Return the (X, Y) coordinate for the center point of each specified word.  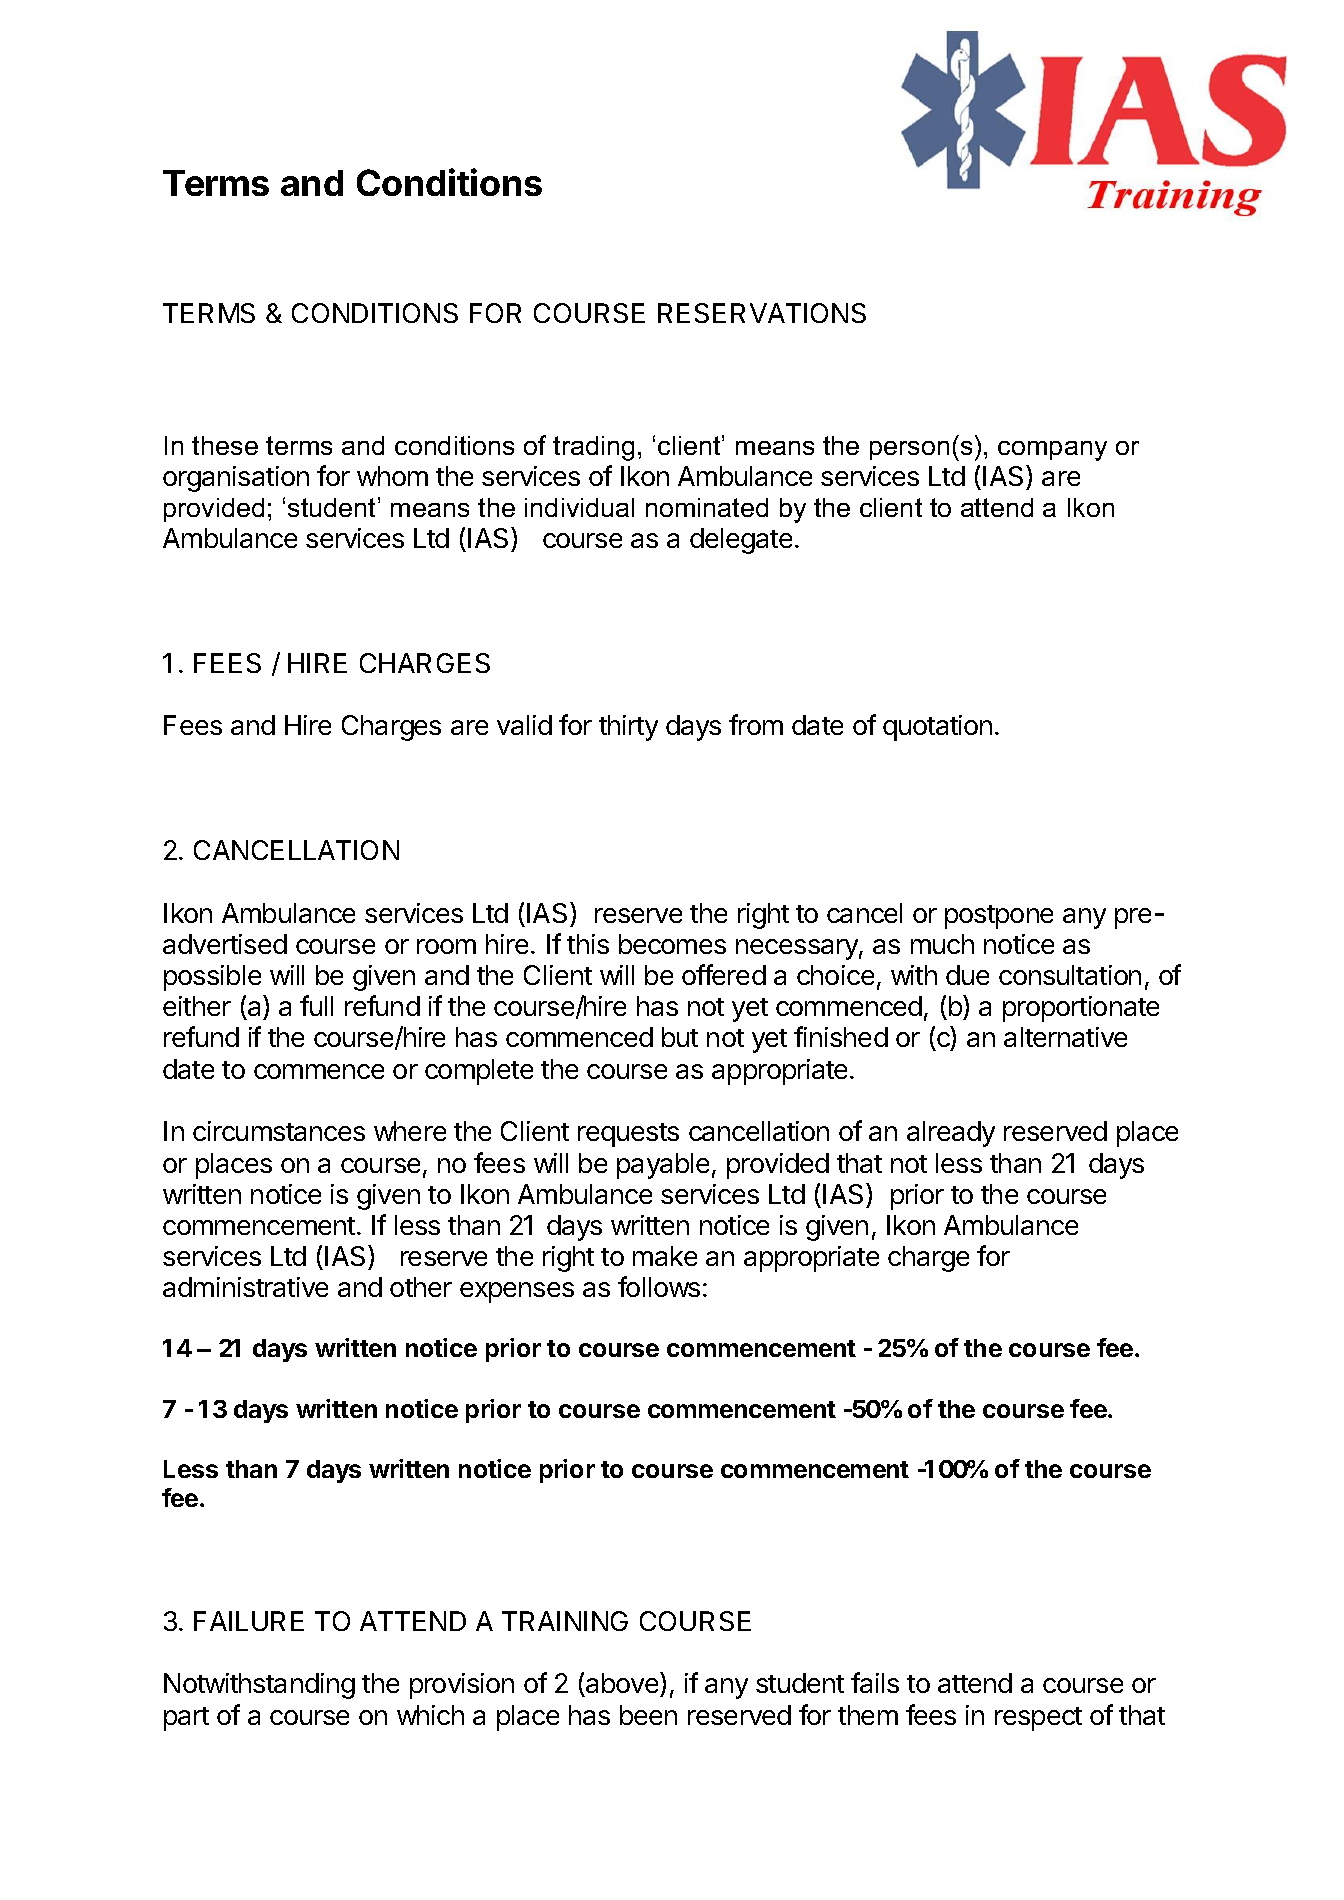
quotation (937, 728)
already (951, 1134)
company (1052, 451)
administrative (245, 1287)
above (622, 1684)
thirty (628, 728)
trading (593, 448)
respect (1038, 1719)
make (665, 1256)
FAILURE (249, 1621)
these (225, 445)
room (446, 946)
